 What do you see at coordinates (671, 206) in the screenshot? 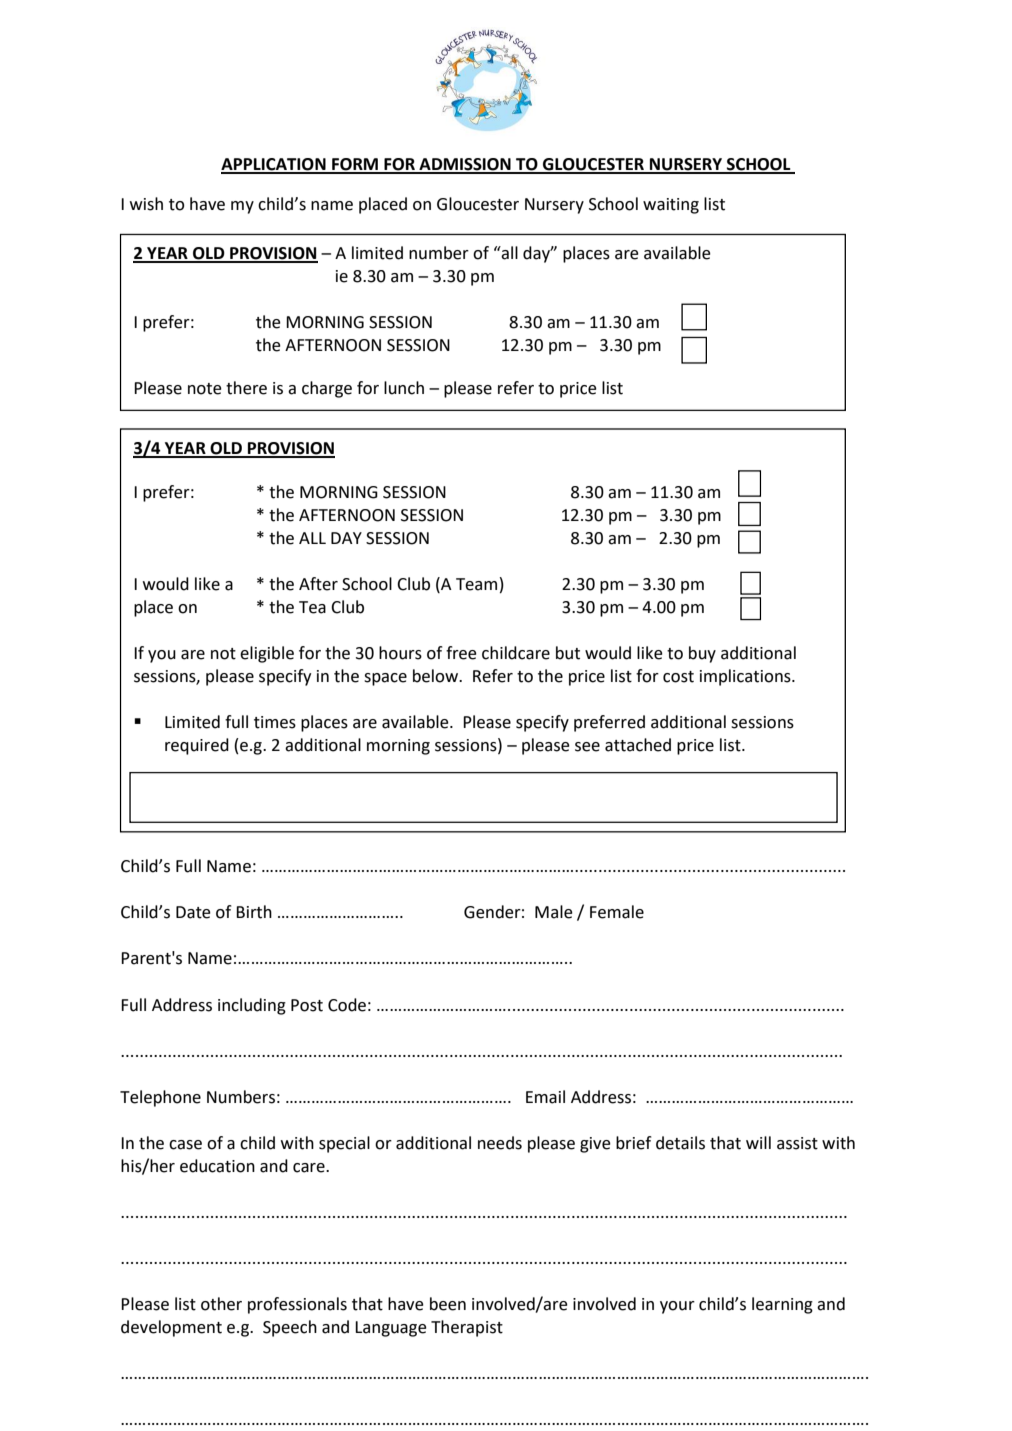
I see `waiting` at bounding box center [671, 206].
